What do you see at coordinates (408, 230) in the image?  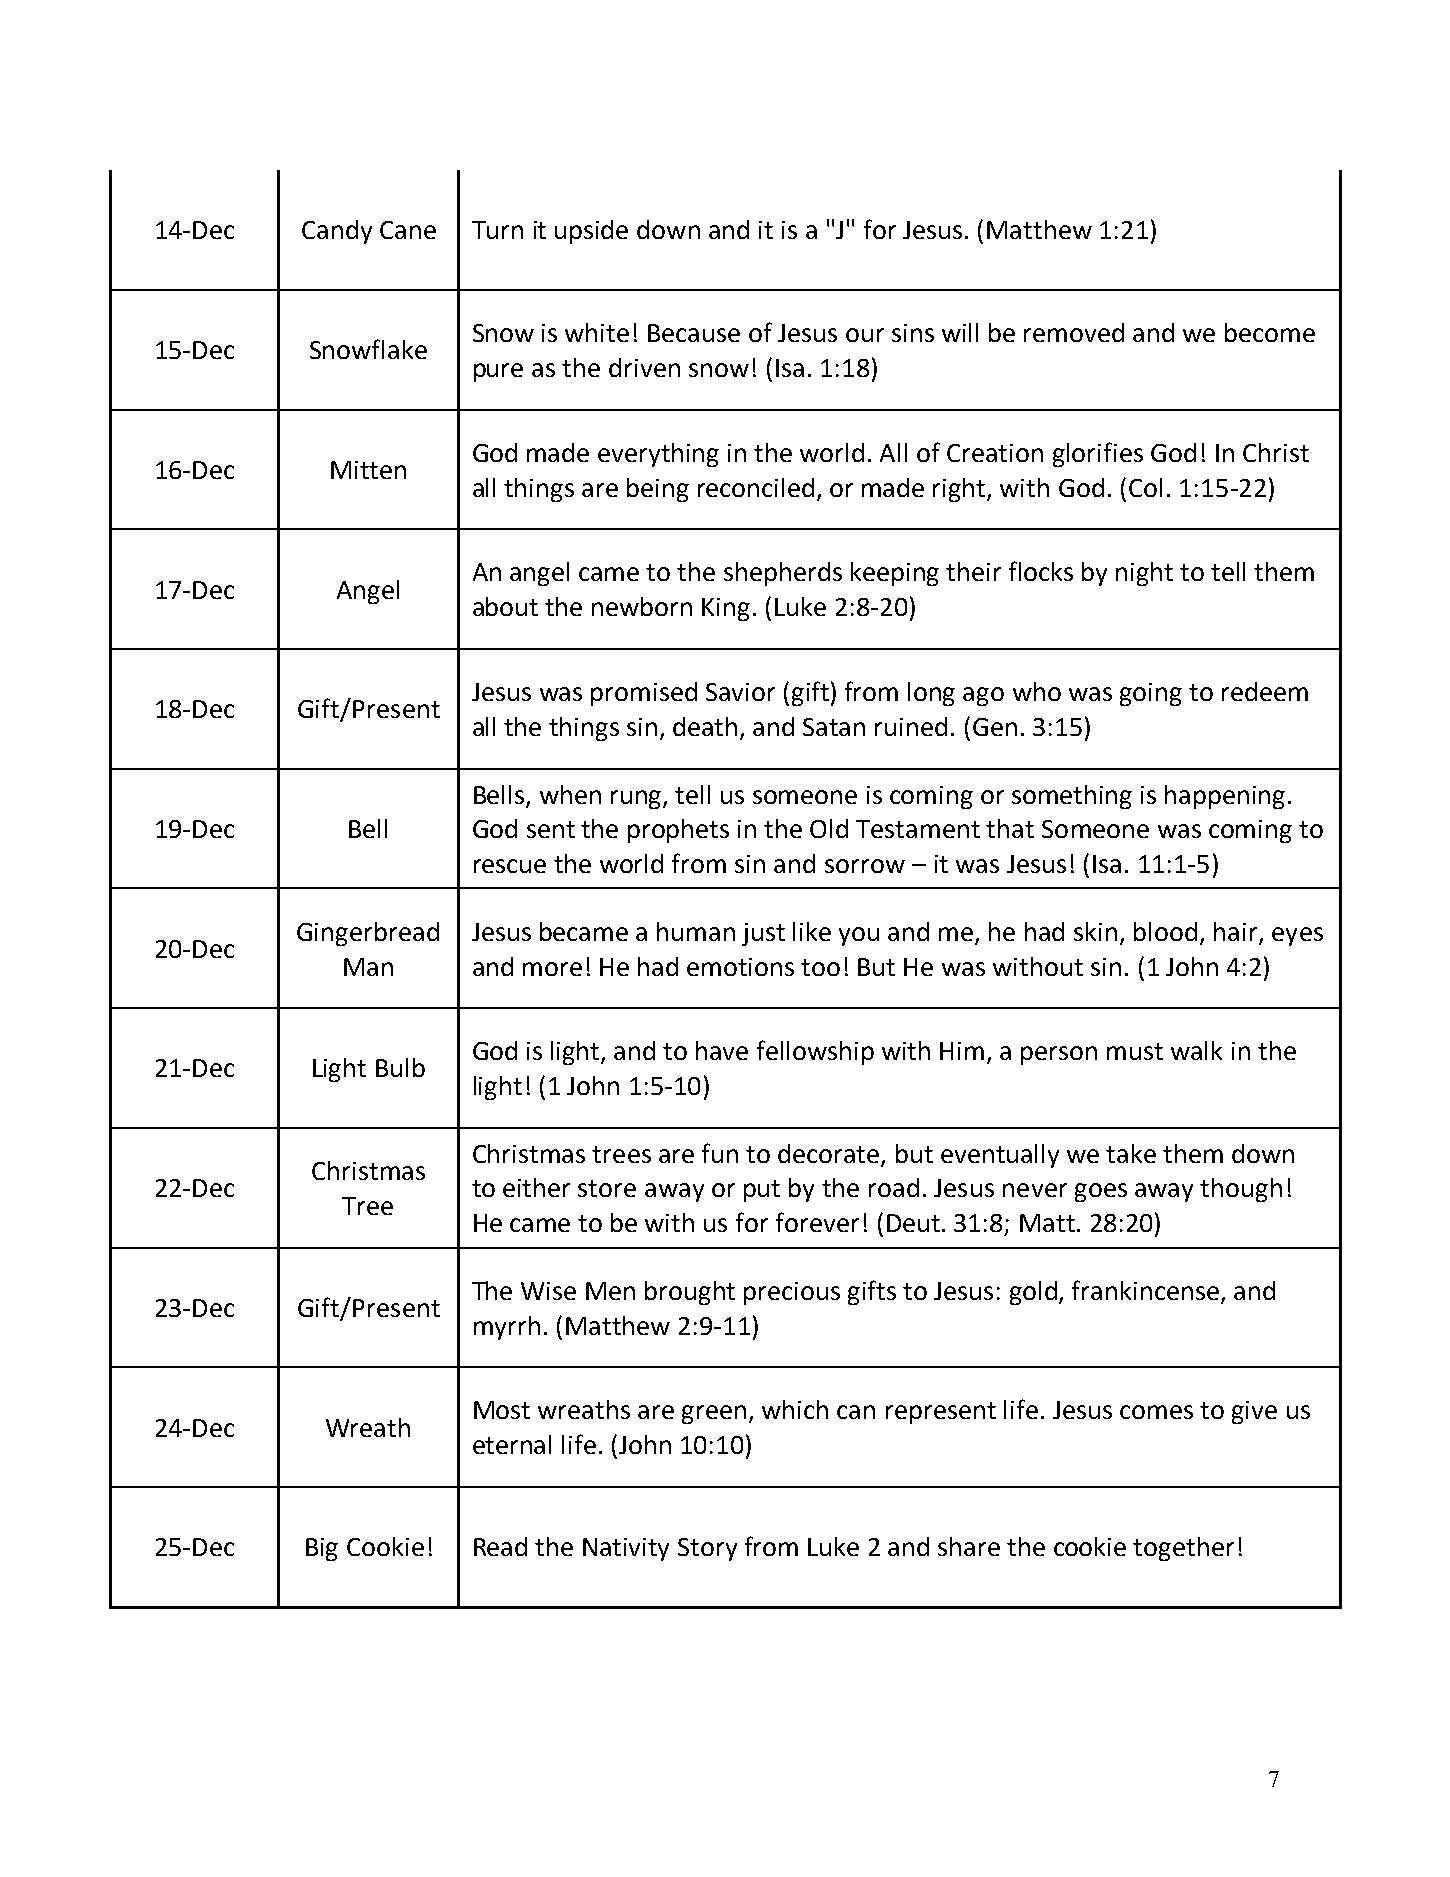 I see `Cane` at bounding box center [408, 230].
